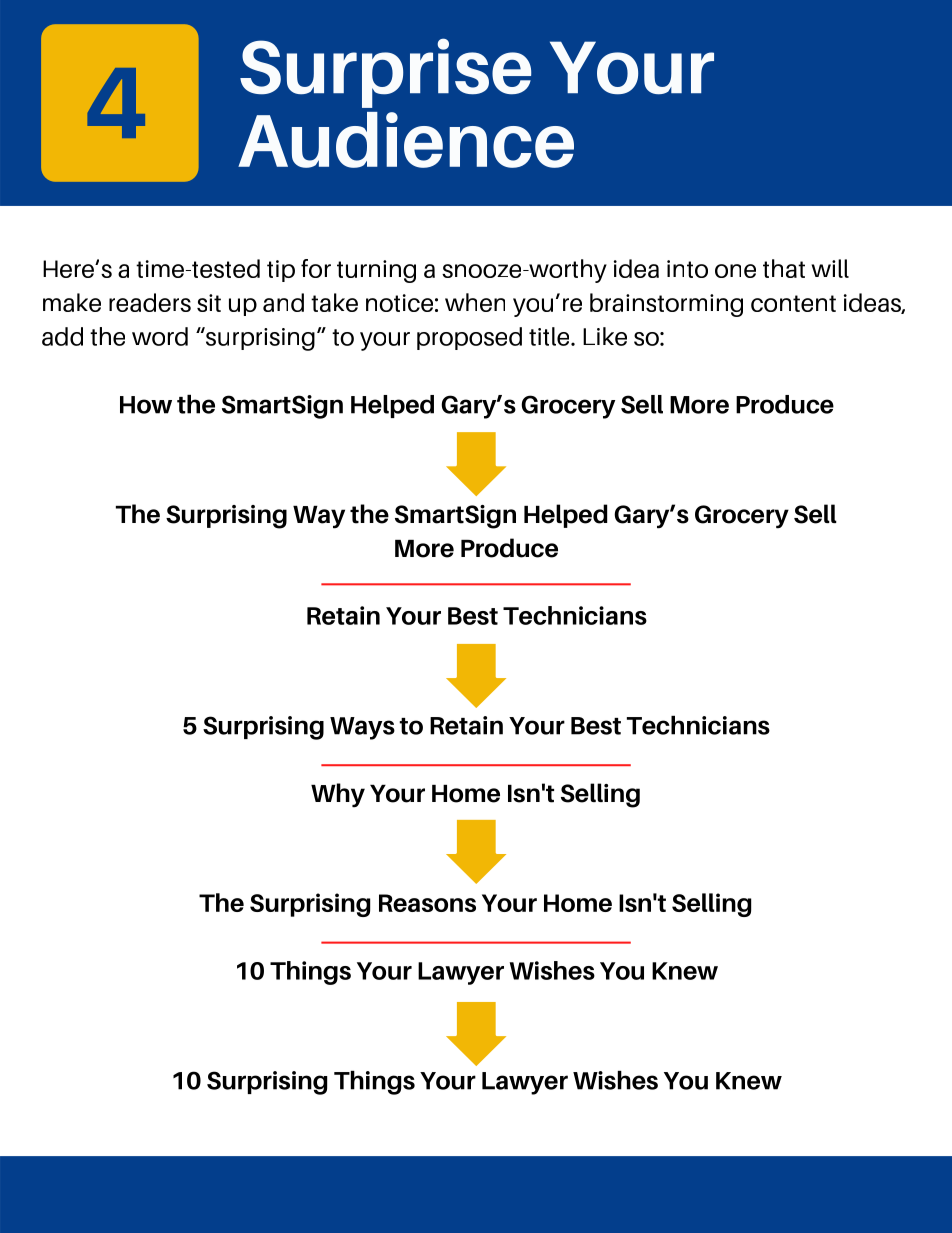  What do you see at coordinates (160, 336) in the image?
I see `word` at bounding box center [160, 336].
